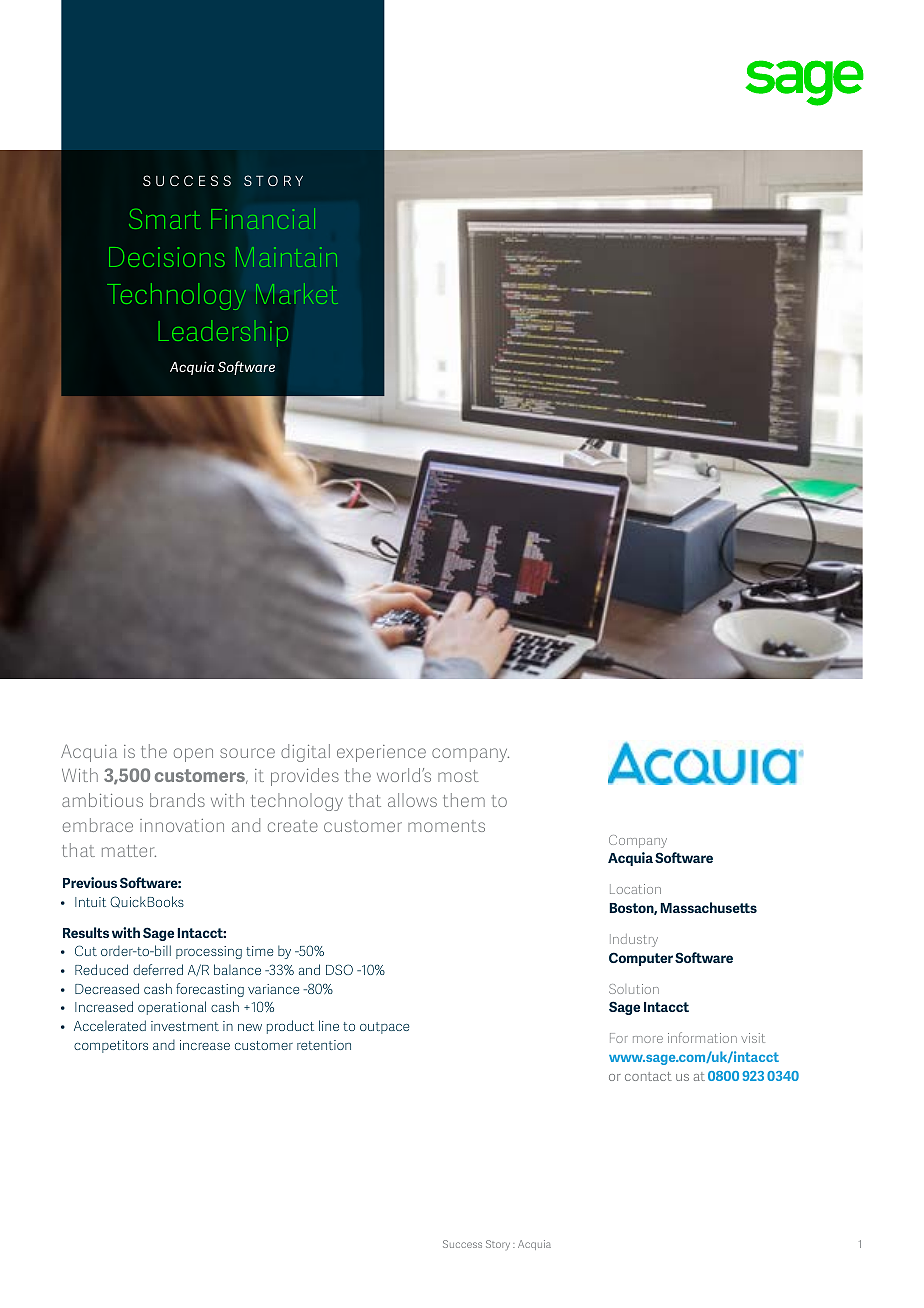 The image size is (924, 1308). What do you see at coordinates (247, 753) in the page?
I see `source` at bounding box center [247, 753].
